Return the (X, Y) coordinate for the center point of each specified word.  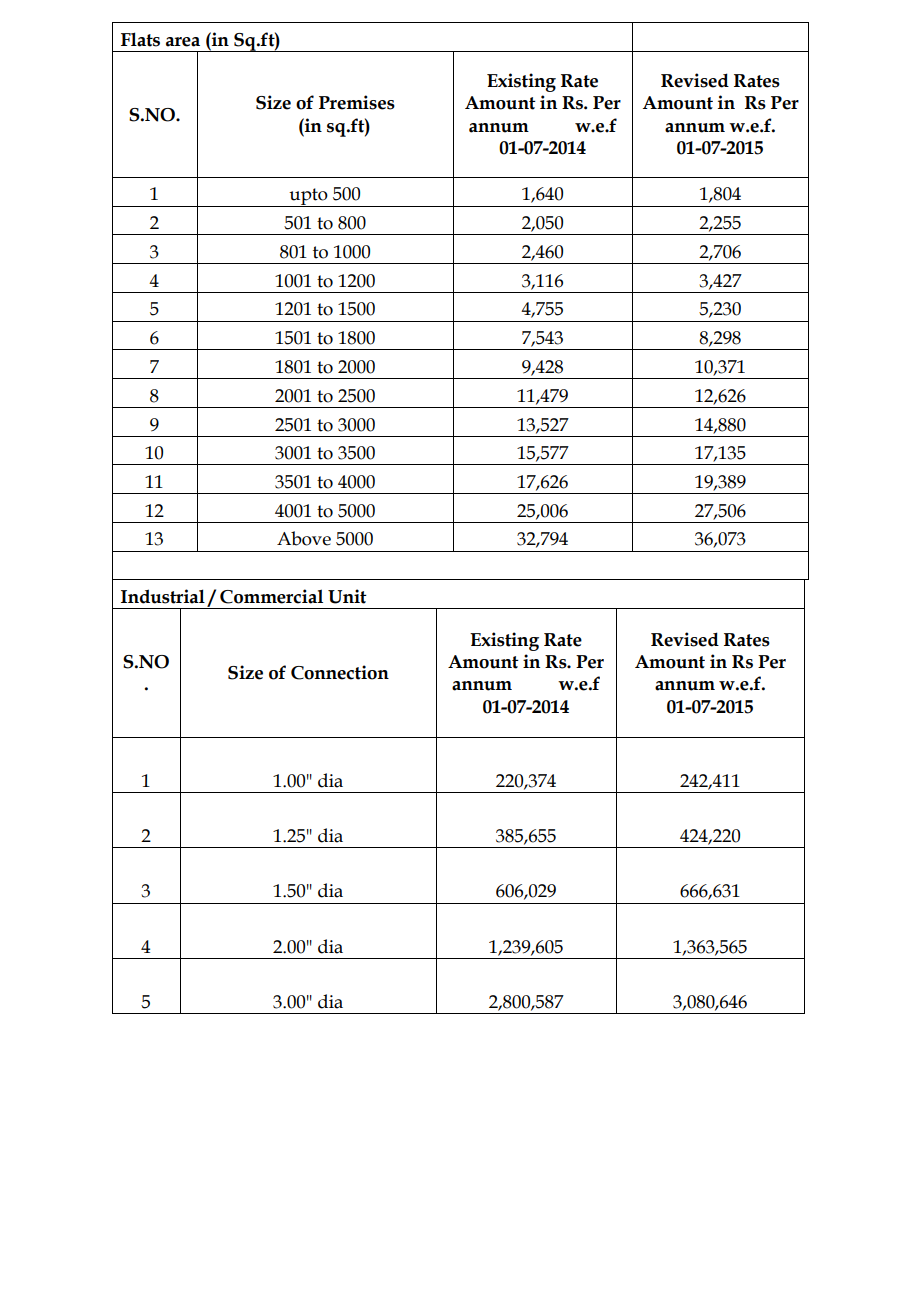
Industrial (163, 596)
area (183, 42)
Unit (347, 596)
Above (304, 538)
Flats (140, 39)
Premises (357, 102)
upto (308, 197)
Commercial (271, 596)
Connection (340, 672)
